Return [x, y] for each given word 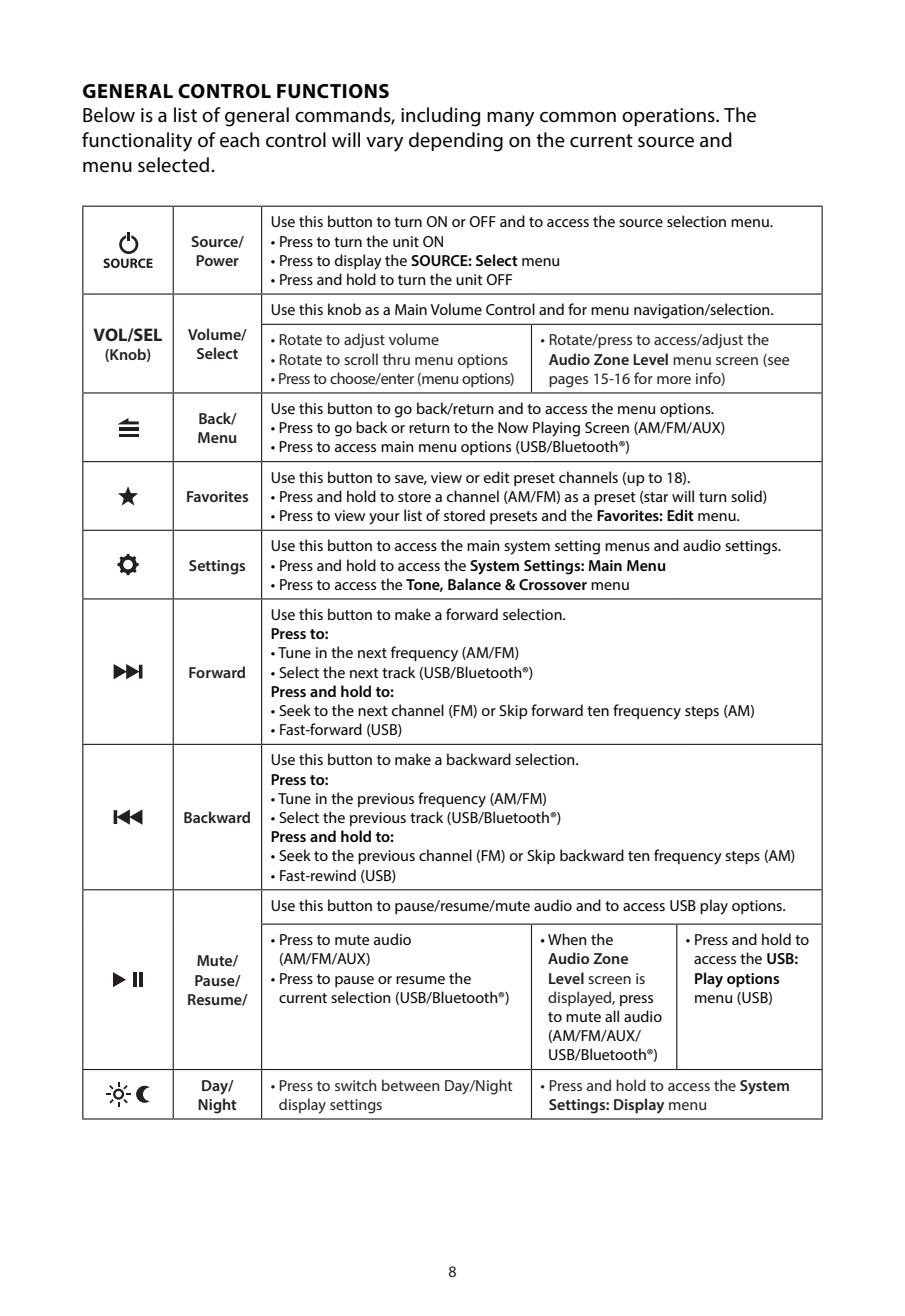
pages [568, 382]
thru [396, 359]
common [578, 117]
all [612, 1016]
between [411, 1085]
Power [217, 260]
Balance [474, 584]
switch [356, 1085]
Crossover [553, 584]
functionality [137, 142]
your [384, 519]
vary [384, 144]
